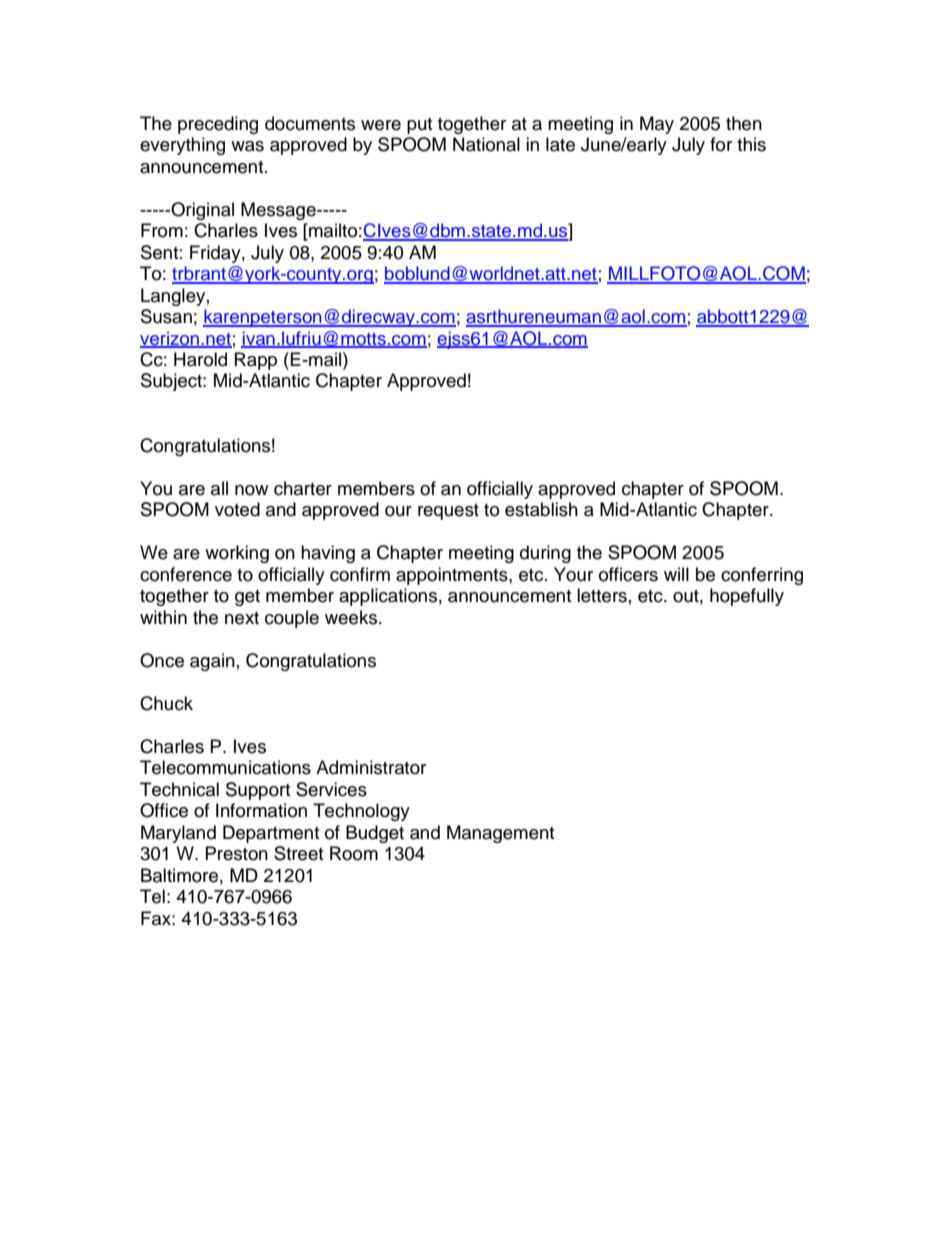  I want to click on again, so click(212, 662).
